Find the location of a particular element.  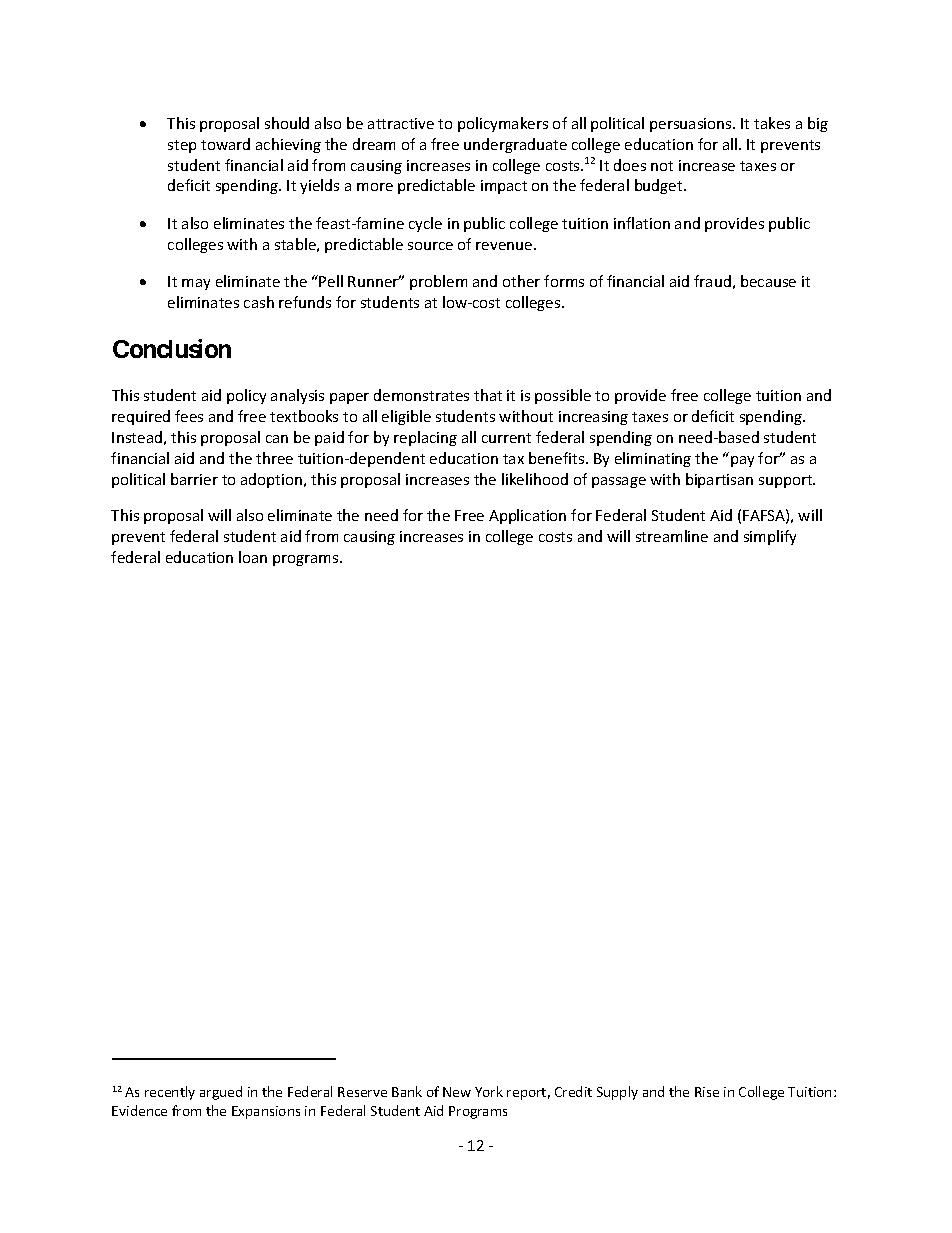

that is located at coordinates (488, 395).
